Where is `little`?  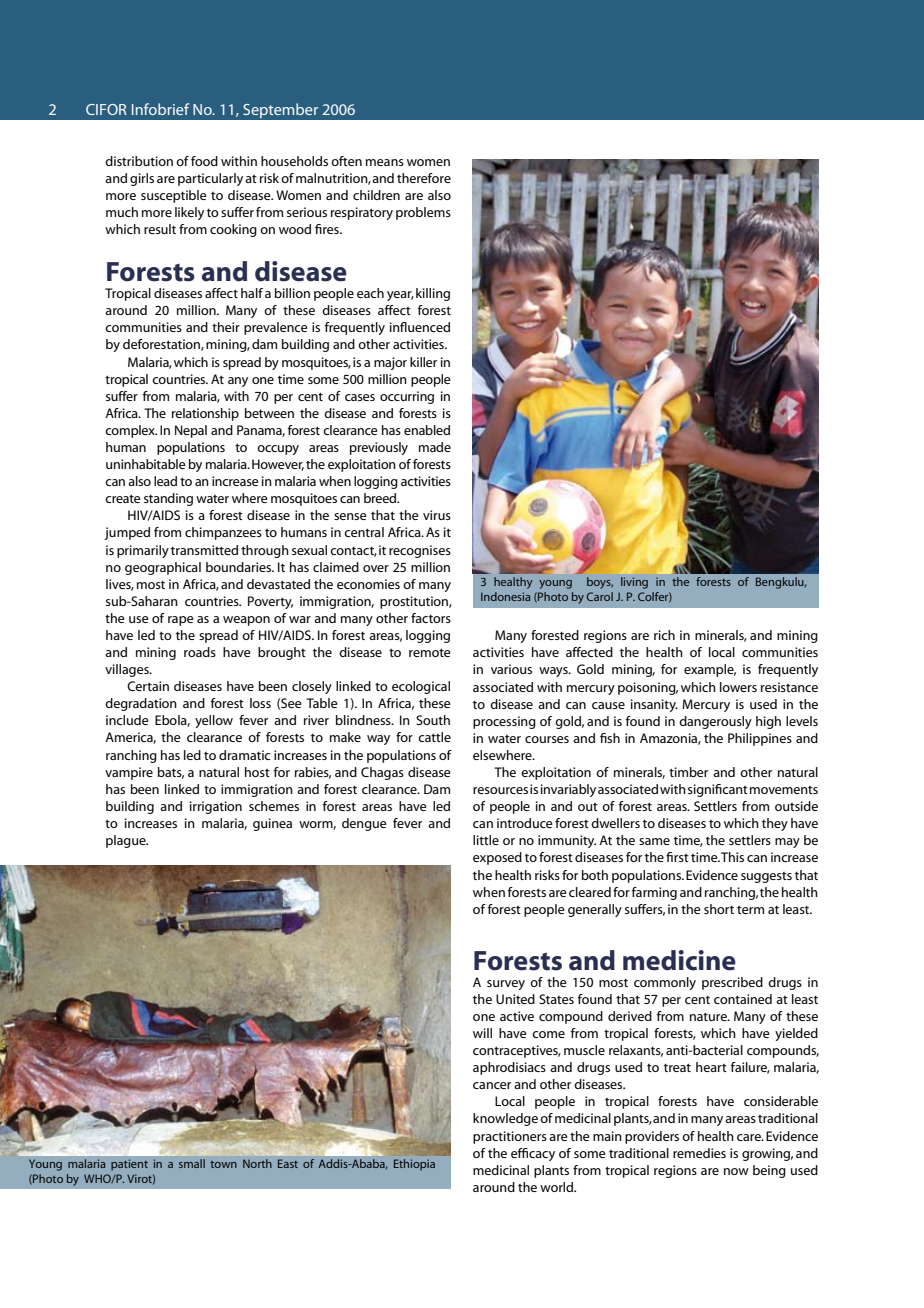 little is located at coordinates (486, 840).
